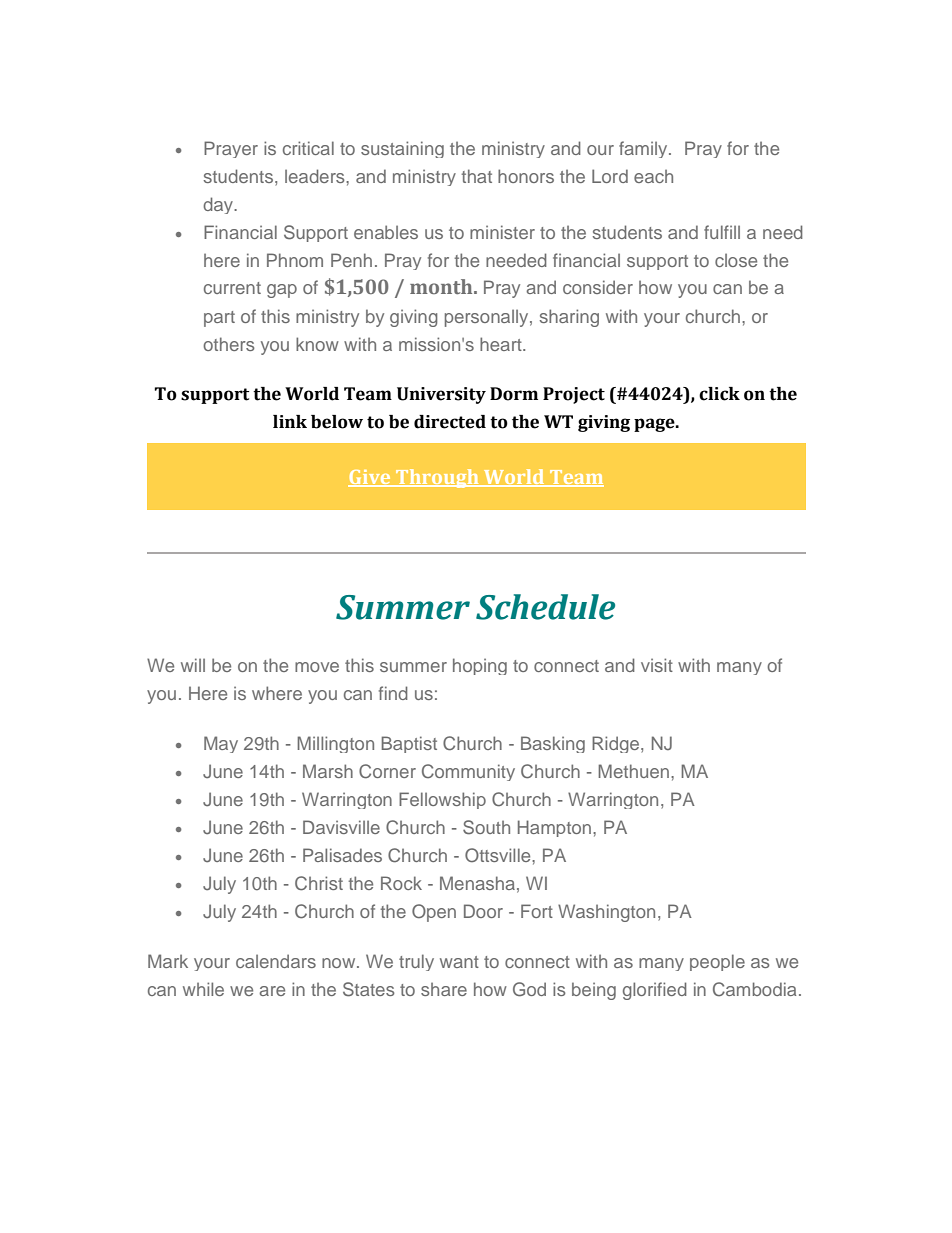  What do you see at coordinates (229, 344) in the screenshot?
I see `others` at bounding box center [229, 344].
